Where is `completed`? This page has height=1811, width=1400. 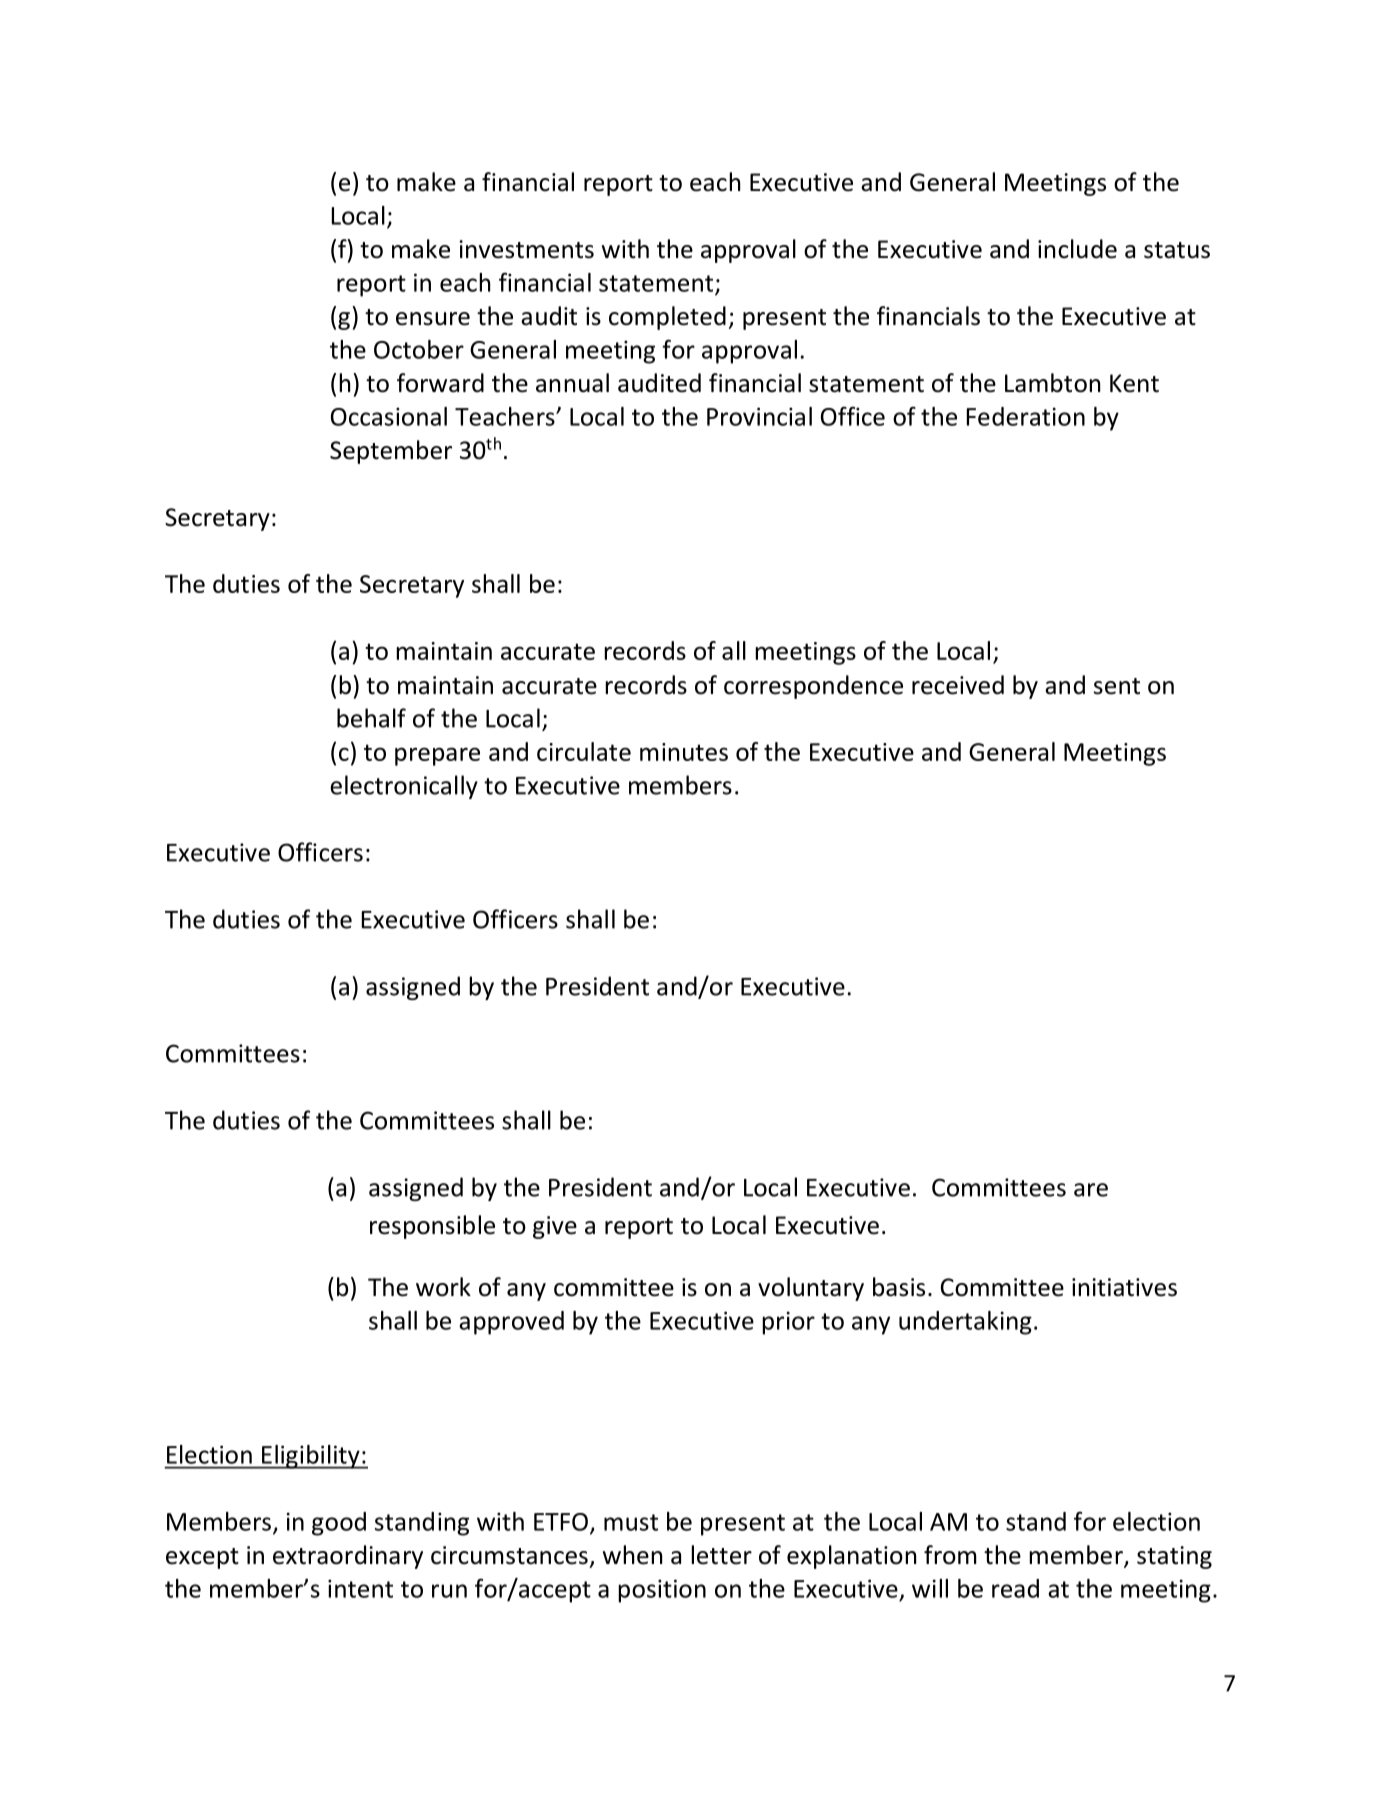 completed is located at coordinates (667, 318).
